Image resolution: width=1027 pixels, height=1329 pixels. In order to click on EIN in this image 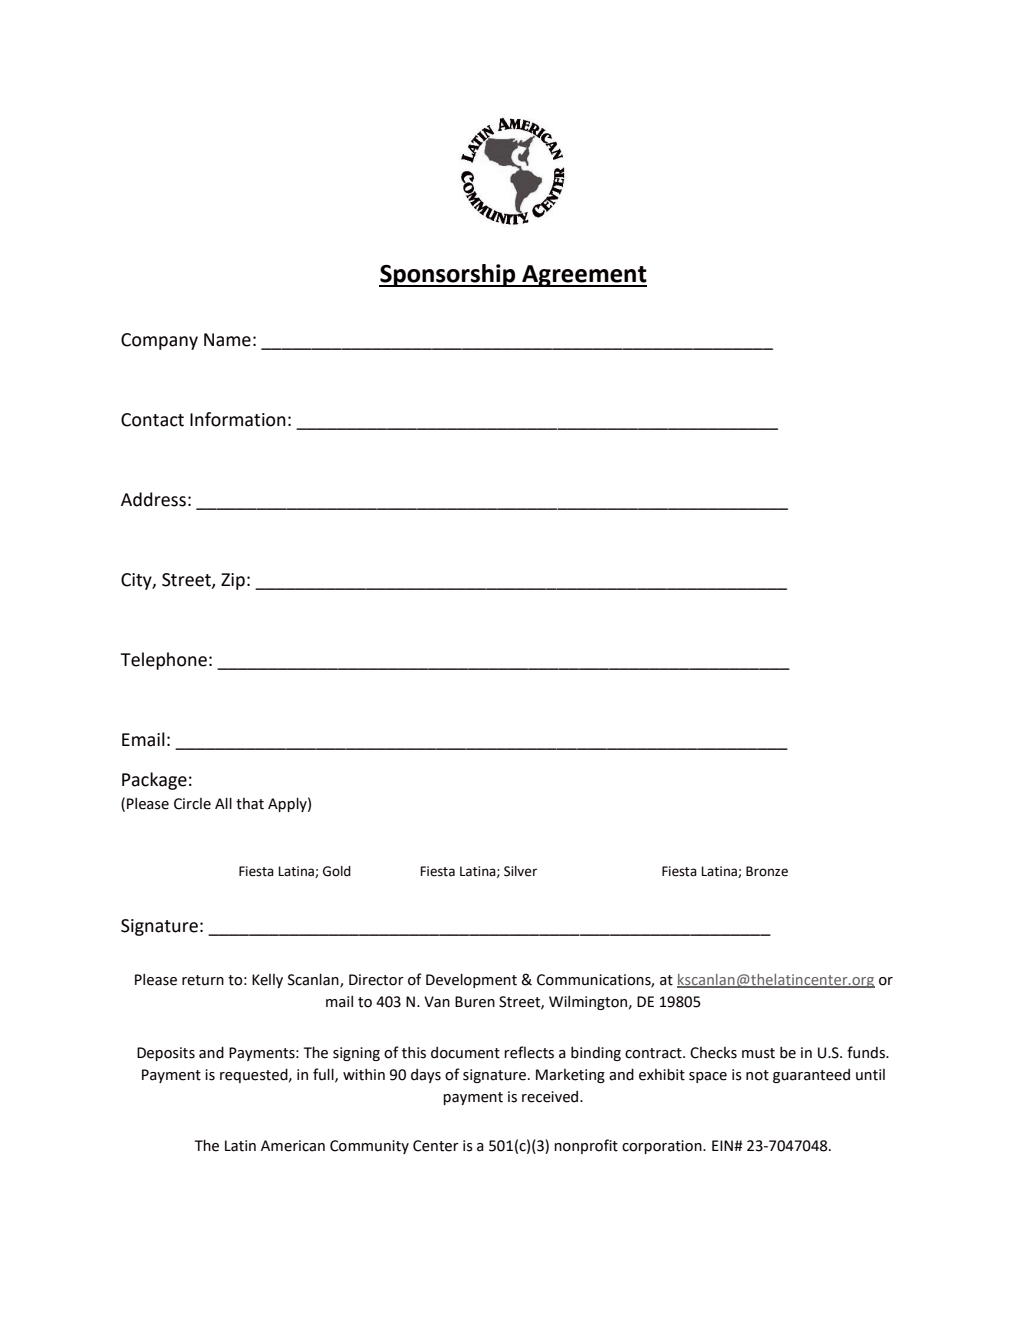, I will do `click(723, 1145)`.
